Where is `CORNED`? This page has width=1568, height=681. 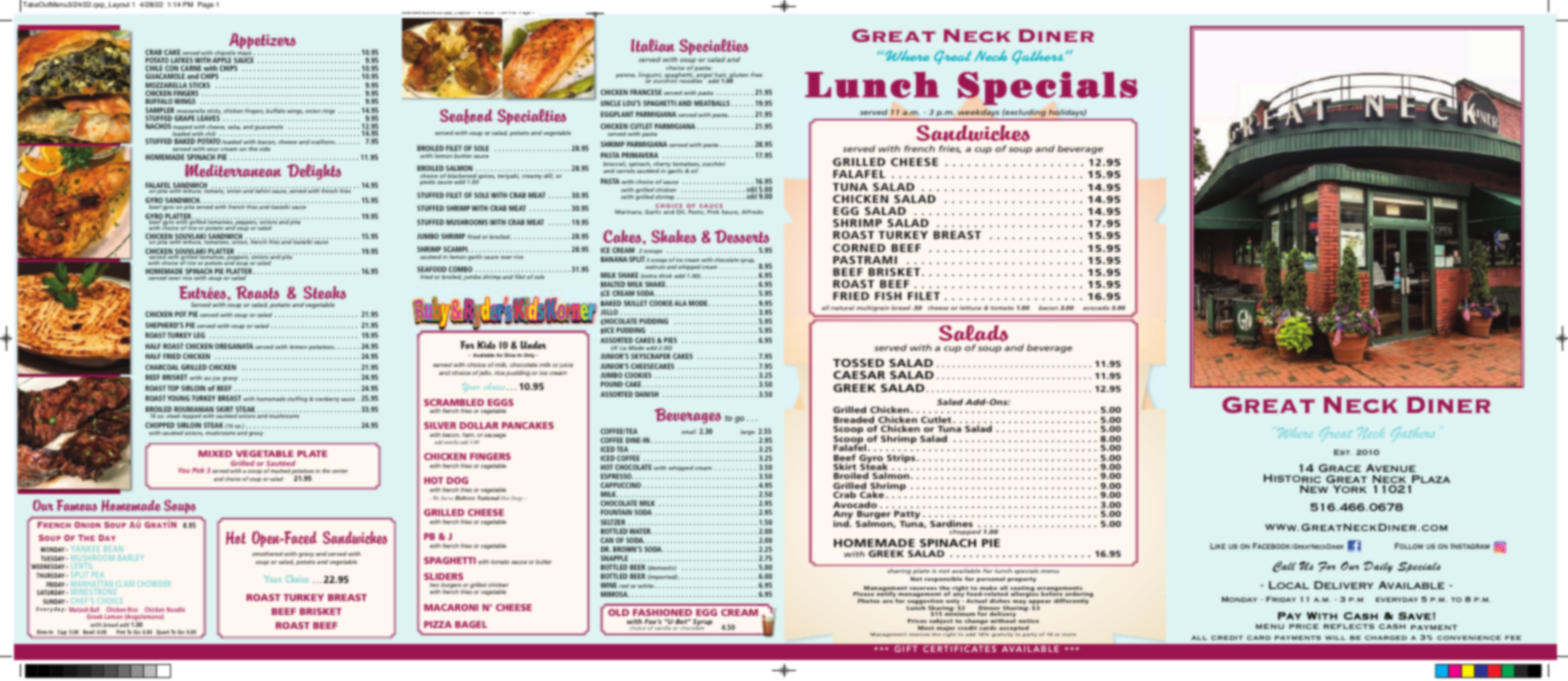 CORNED is located at coordinates (859, 248).
